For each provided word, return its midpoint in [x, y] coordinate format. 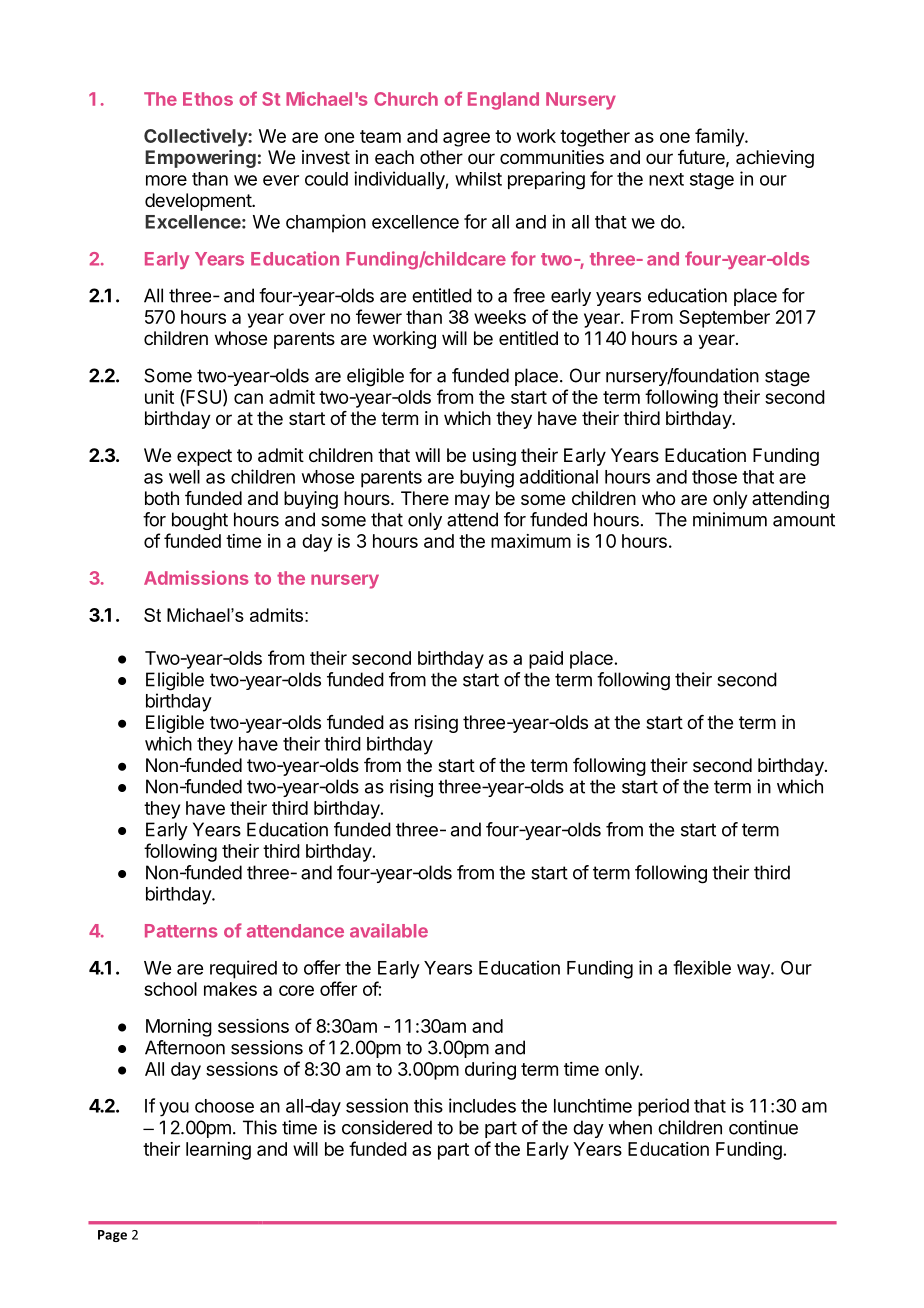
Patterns [181, 931]
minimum [730, 519]
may [472, 501]
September [724, 319]
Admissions [196, 577]
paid [546, 660]
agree [466, 139]
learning [218, 1151]
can [248, 398]
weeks [500, 317]
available [389, 930]
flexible [702, 967]
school [170, 989]
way [754, 971]
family [720, 137]
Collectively [196, 137]
